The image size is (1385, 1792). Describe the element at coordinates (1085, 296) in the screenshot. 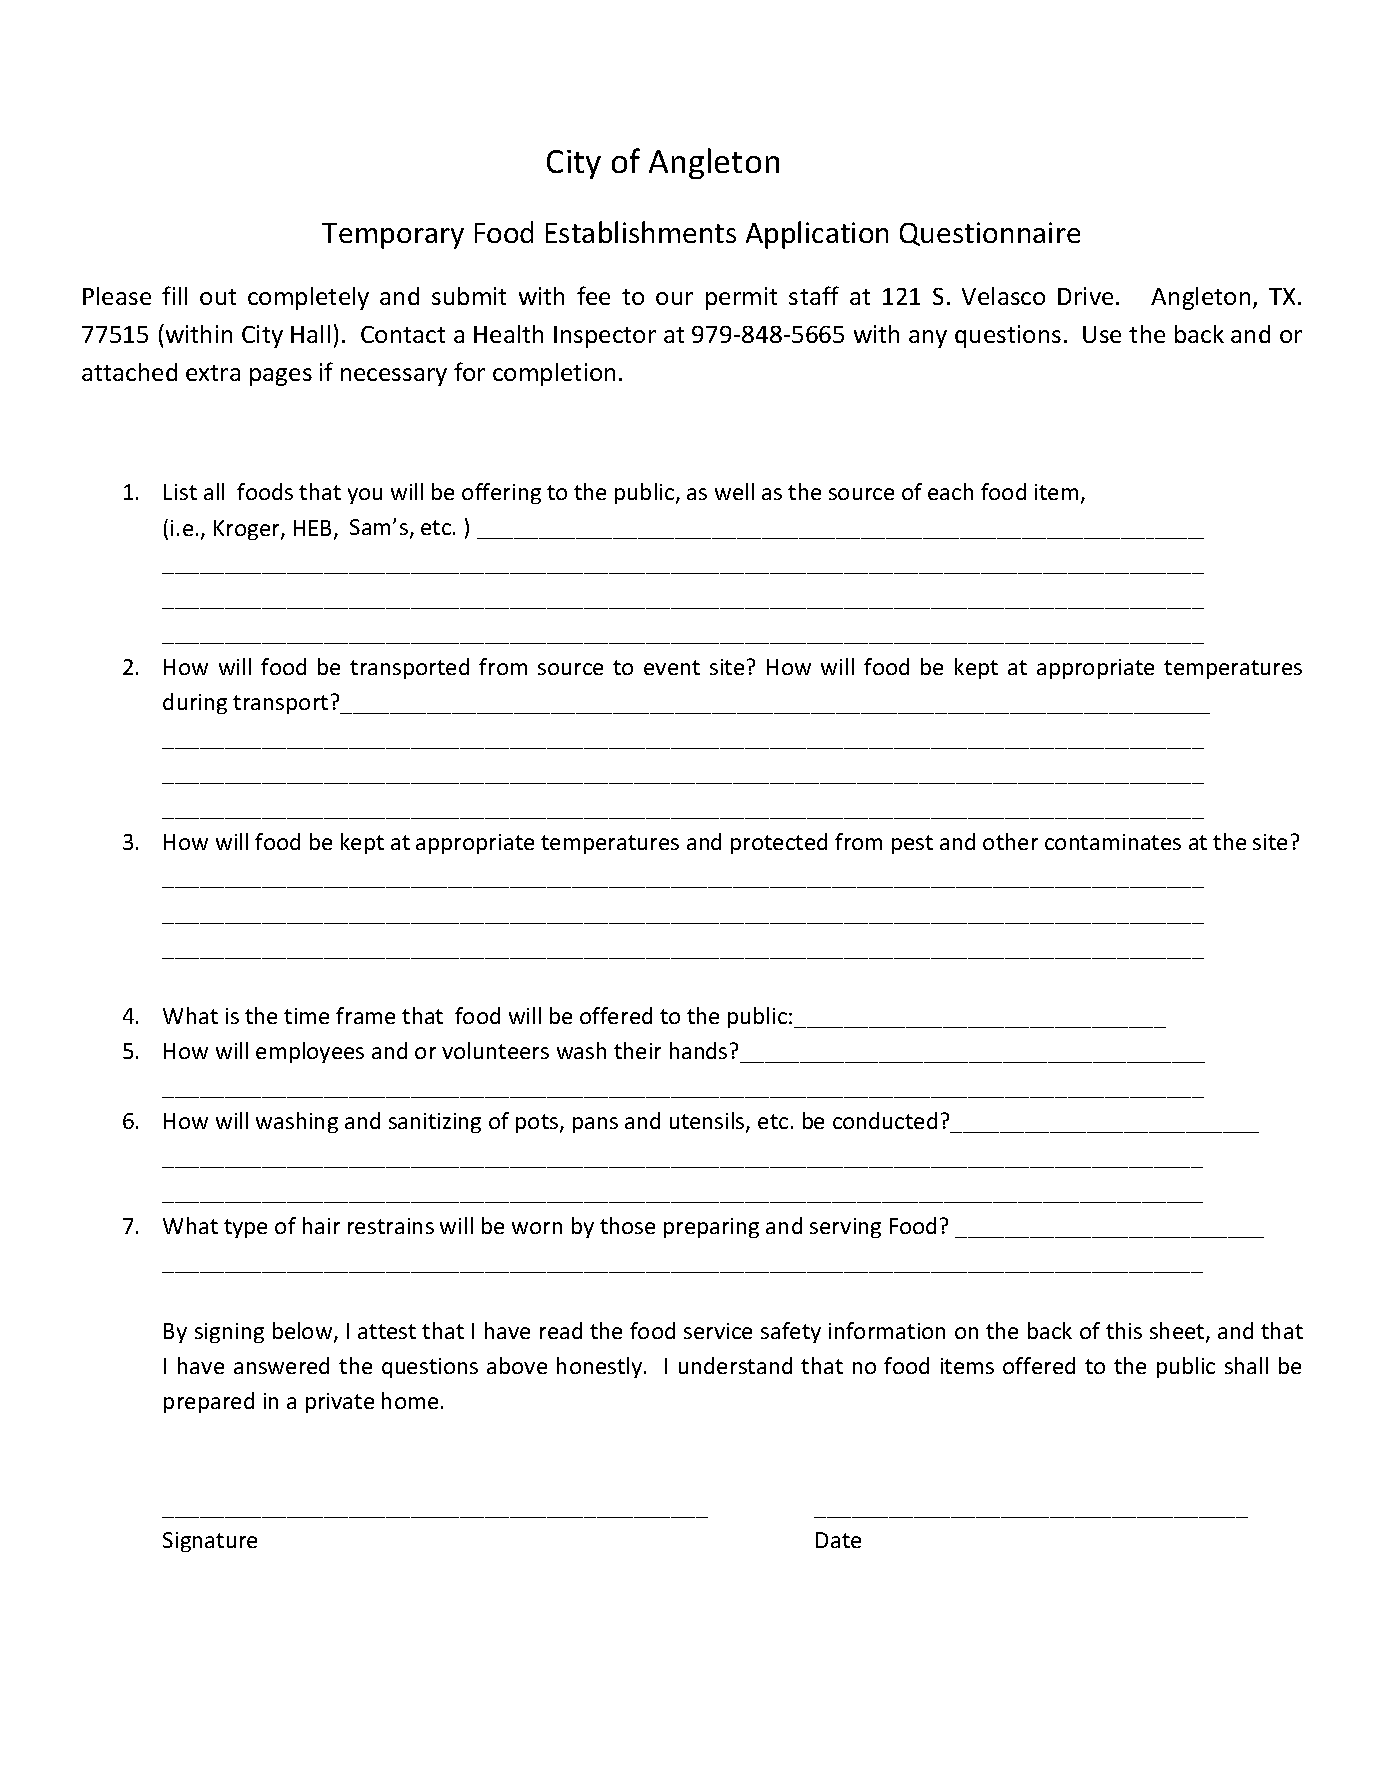

I see `Drive` at that location.
